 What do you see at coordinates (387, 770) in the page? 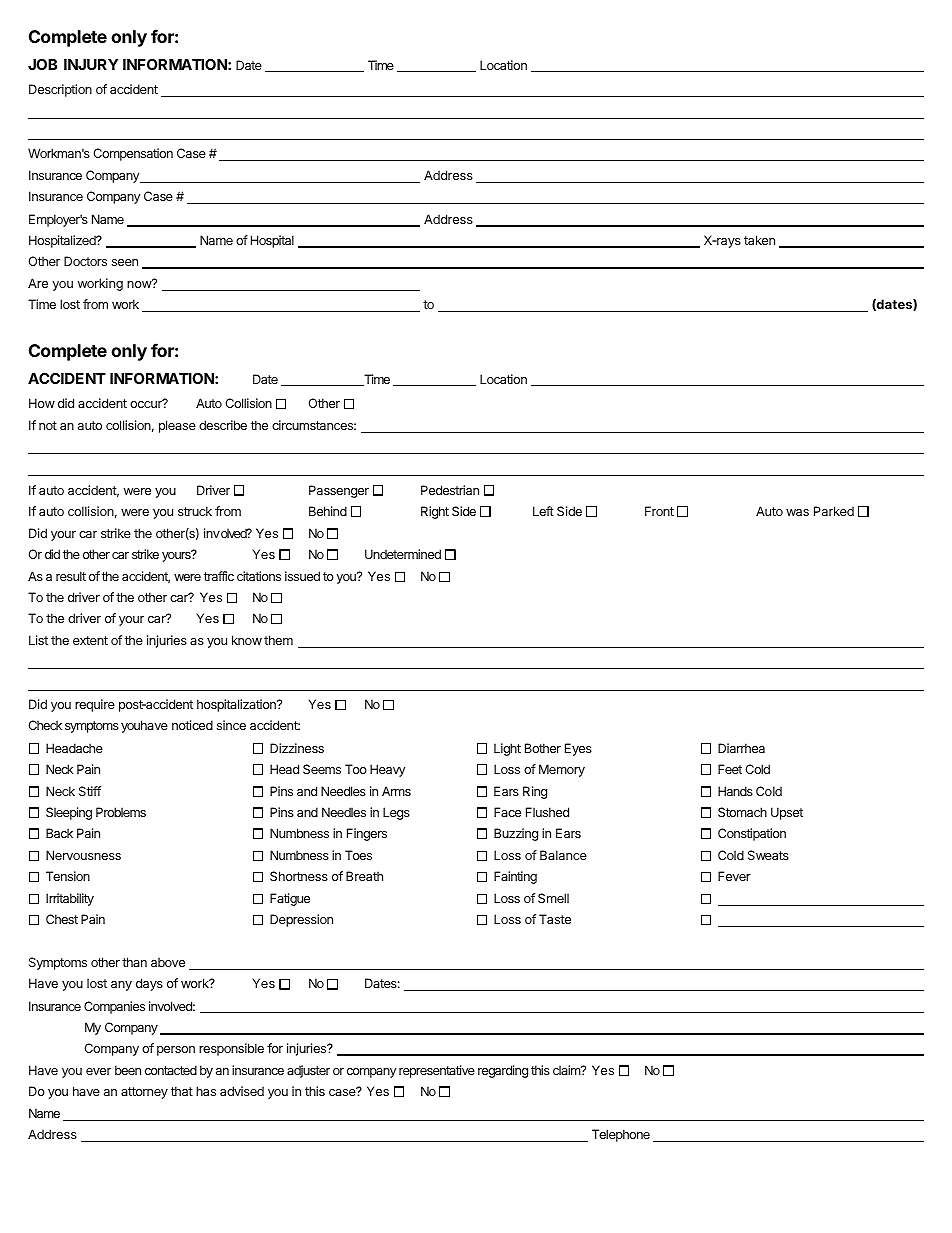
I see `Heavy` at bounding box center [387, 770].
